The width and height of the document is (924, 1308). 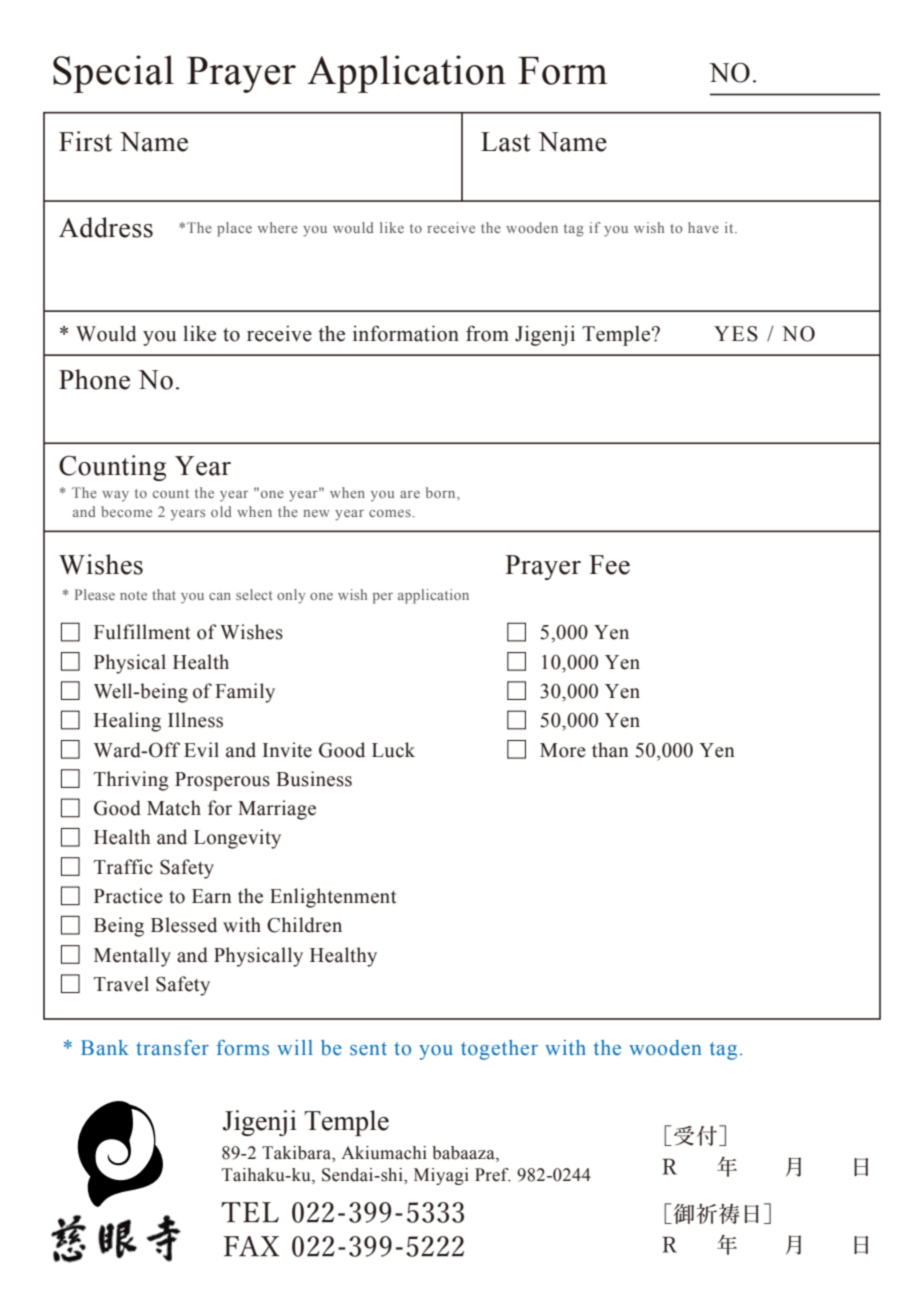 I want to click on Travel, so click(x=121, y=984).
